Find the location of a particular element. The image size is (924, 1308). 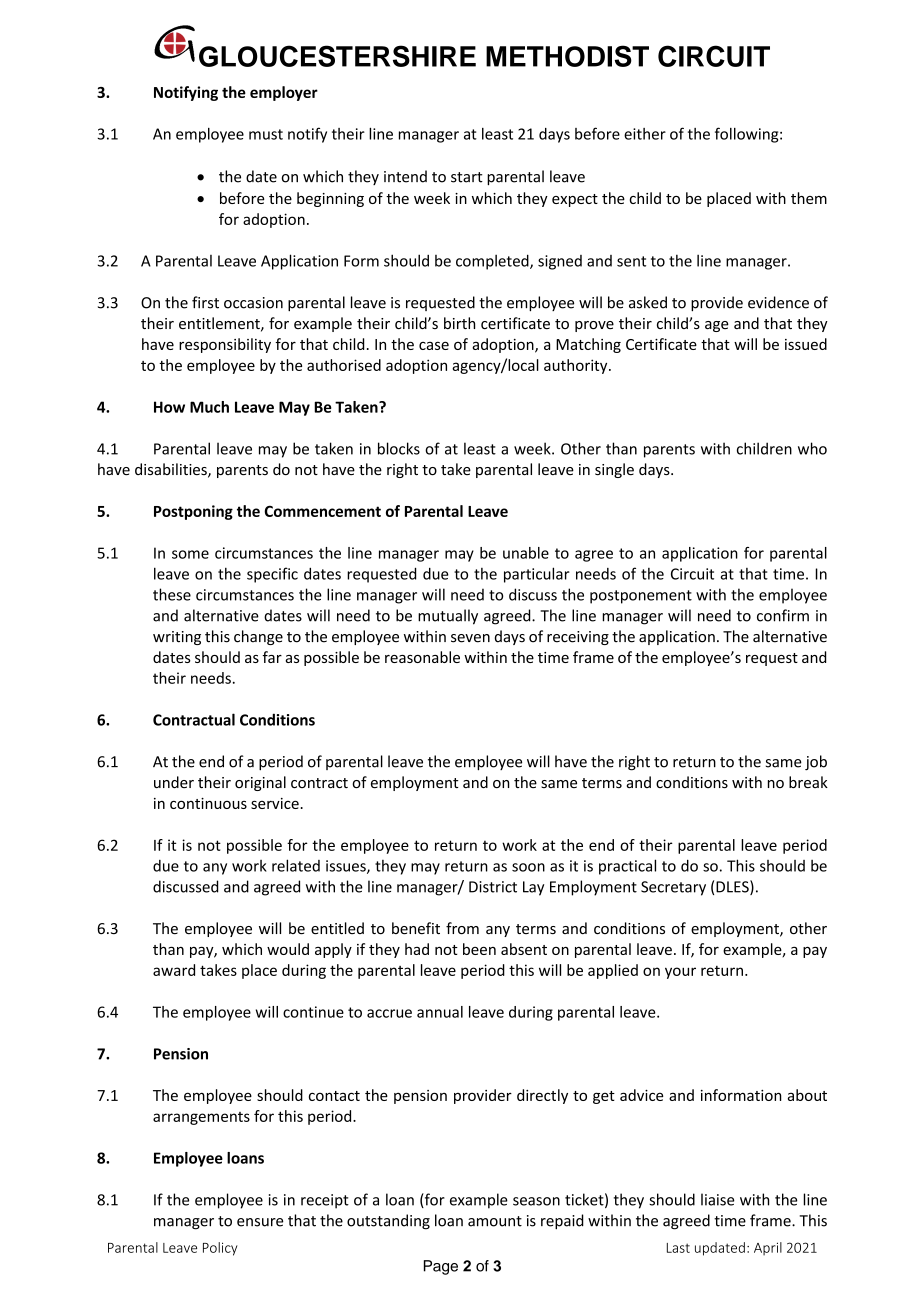

METHODIST is located at coordinates (567, 56).
